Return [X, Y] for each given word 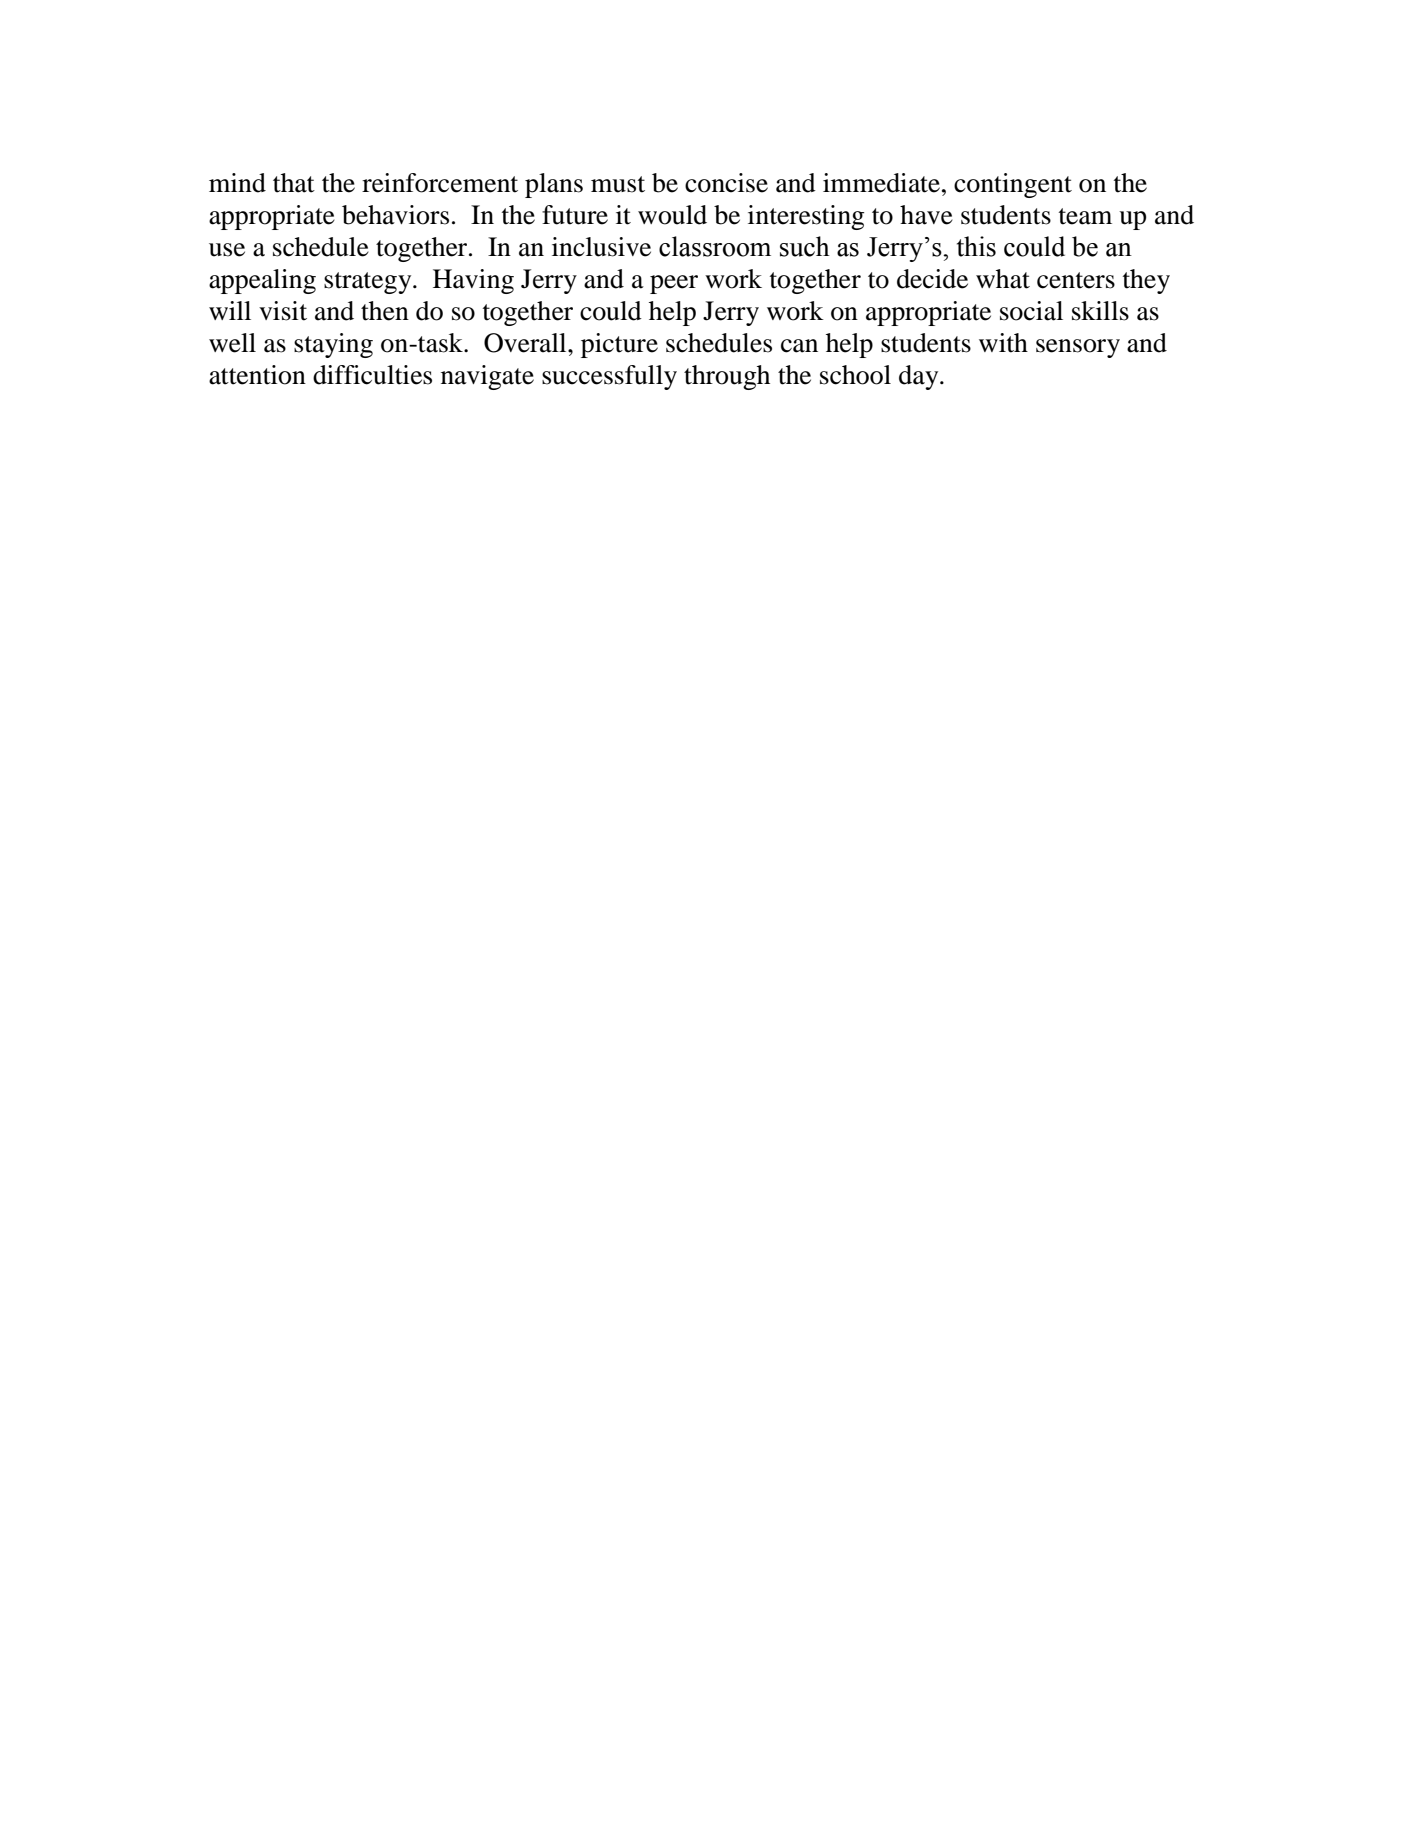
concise [726, 183]
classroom [715, 246]
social [1031, 311]
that [294, 183]
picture [619, 345]
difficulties [372, 375]
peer [674, 284]
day [920, 377]
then [385, 311]
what [1003, 279]
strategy [369, 283]
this [976, 246]
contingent [1013, 185]
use [227, 250]
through [727, 377]
